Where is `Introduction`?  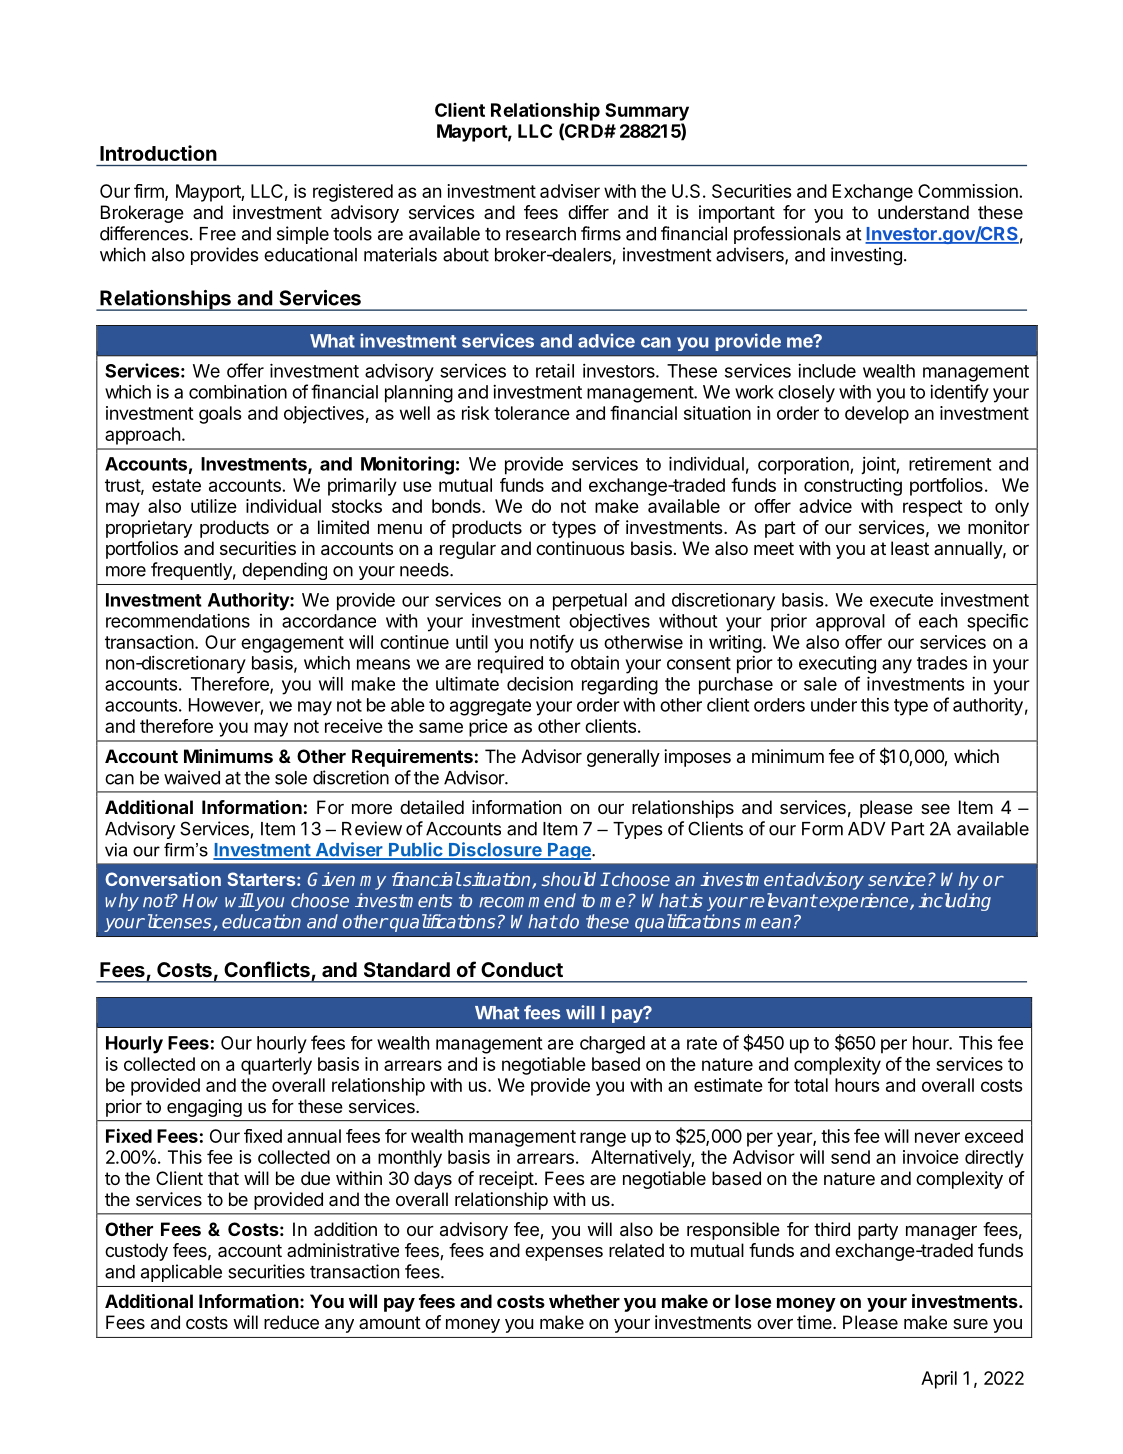 Introduction is located at coordinates (158, 153).
